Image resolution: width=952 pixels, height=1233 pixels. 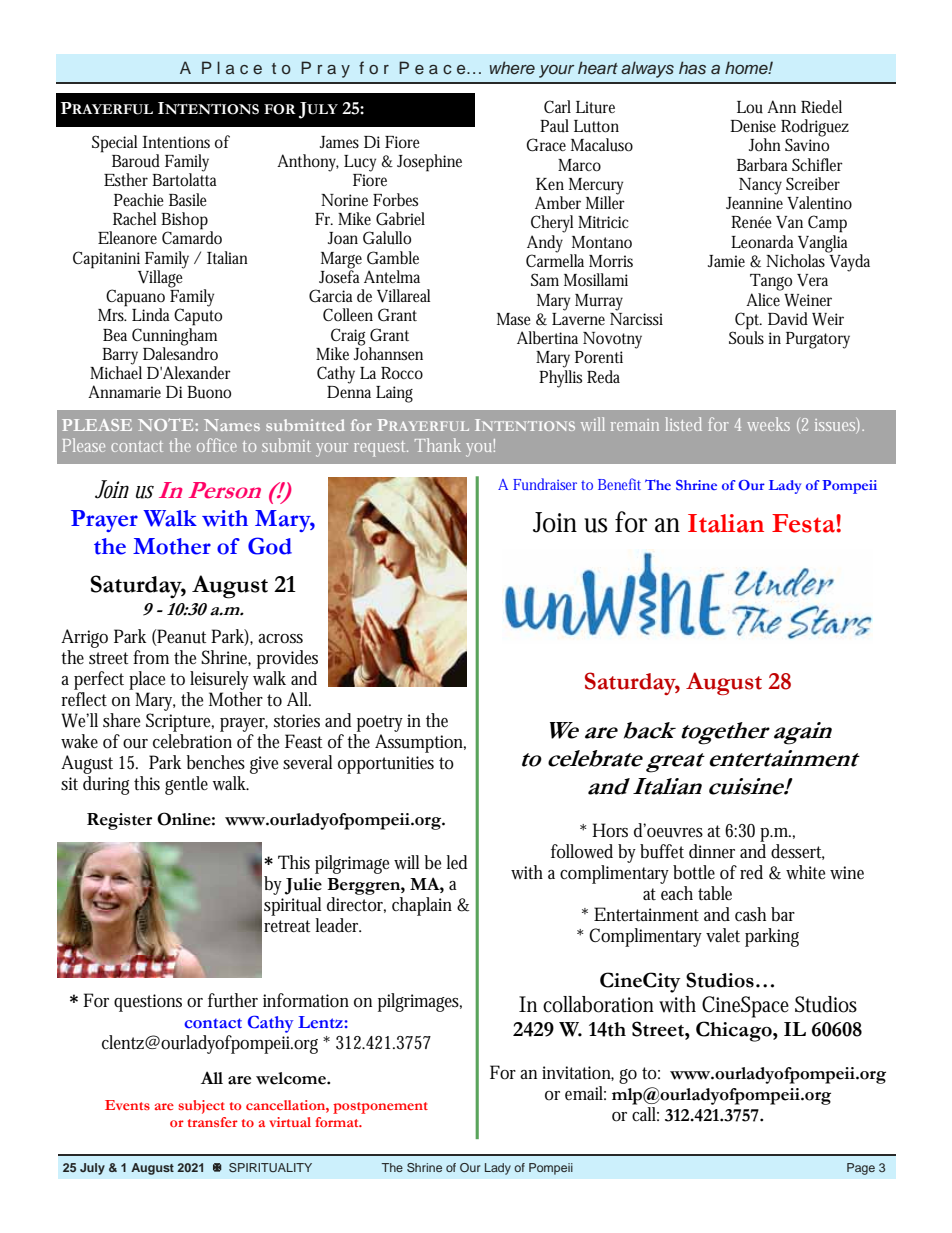 What do you see at coordinates (180, 722) in the screenshot?
I see `Scripture` at bounding box center [180, 722].
